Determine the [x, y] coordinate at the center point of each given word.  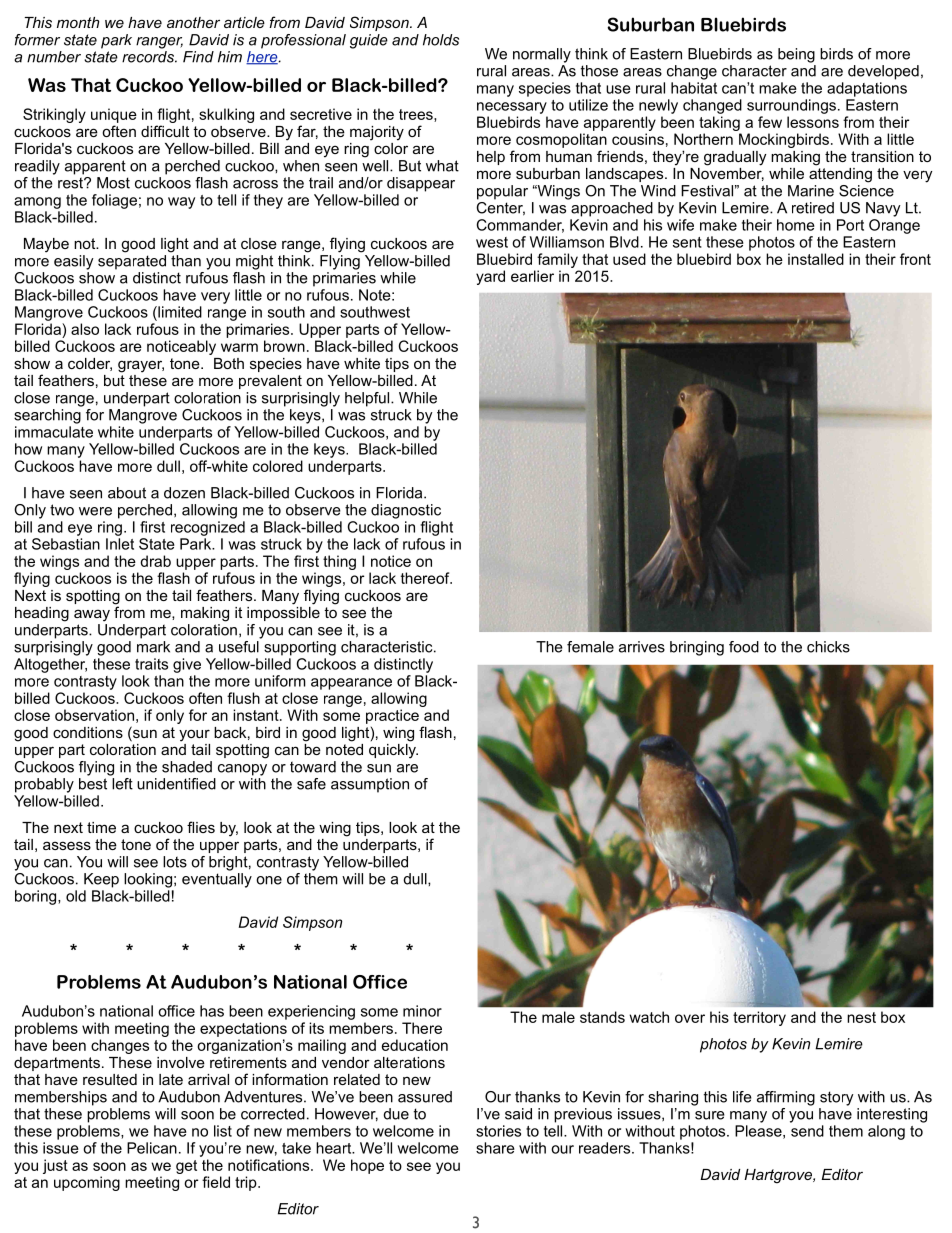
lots [175, 862]
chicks [828, 647]
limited [179, 312]
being [796, 55]
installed [816, 259]
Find [198, 57]
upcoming [87, 1183]
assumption [370, 785]
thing [339, 562]
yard [490, 277]
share [495, 1148]
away [92, 615]
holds [441, 40]
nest [861, 1017]
